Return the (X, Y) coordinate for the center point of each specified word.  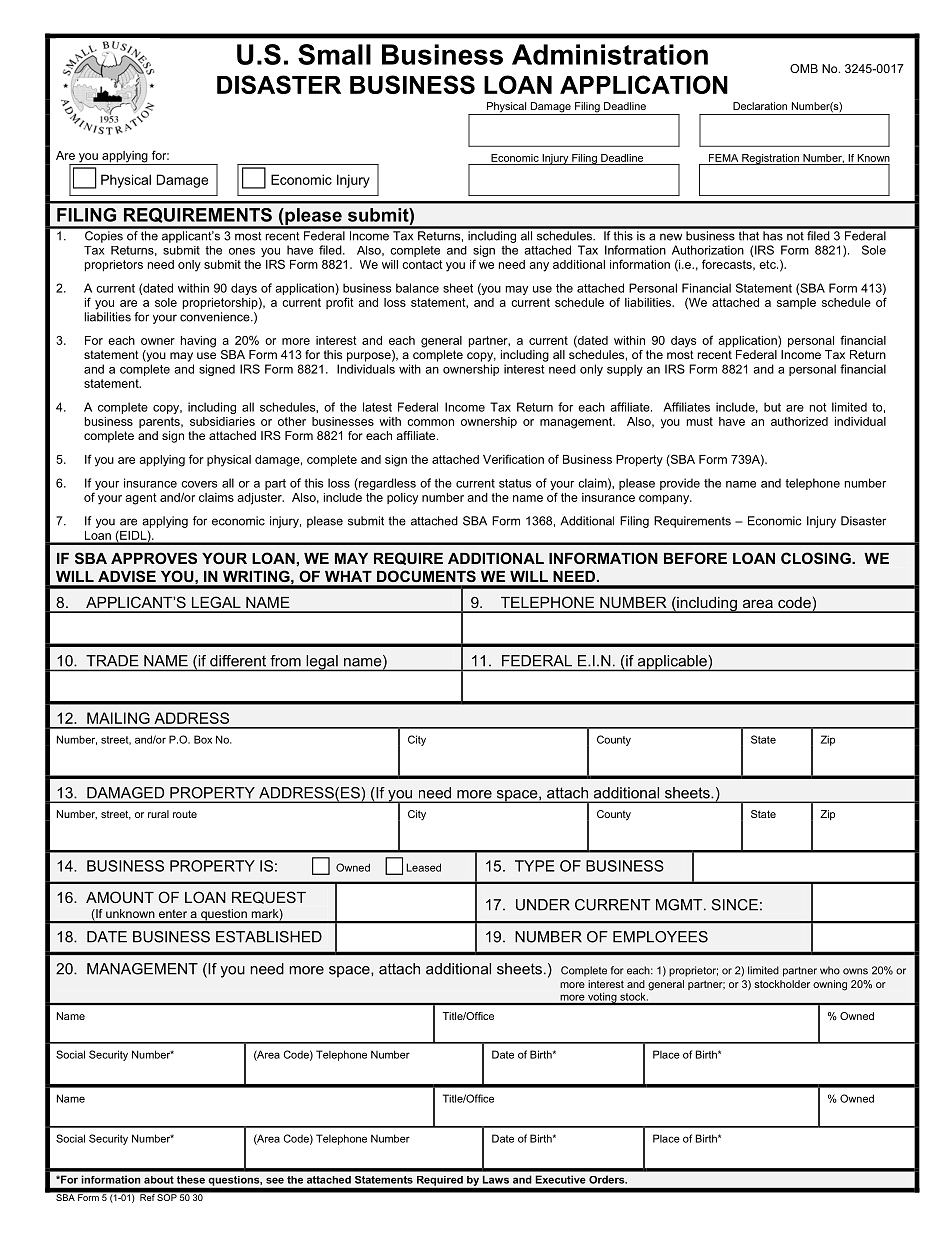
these (191, 1180)
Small (334, 54)
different (238, 661)
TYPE (535, 866)
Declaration (760, 106)
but (772, 407)
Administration (610, 54)
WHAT (348, 576)
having (198, 342)
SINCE (735, 905)
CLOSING (817, 558)
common (430, 422)
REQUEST (269, 897)
